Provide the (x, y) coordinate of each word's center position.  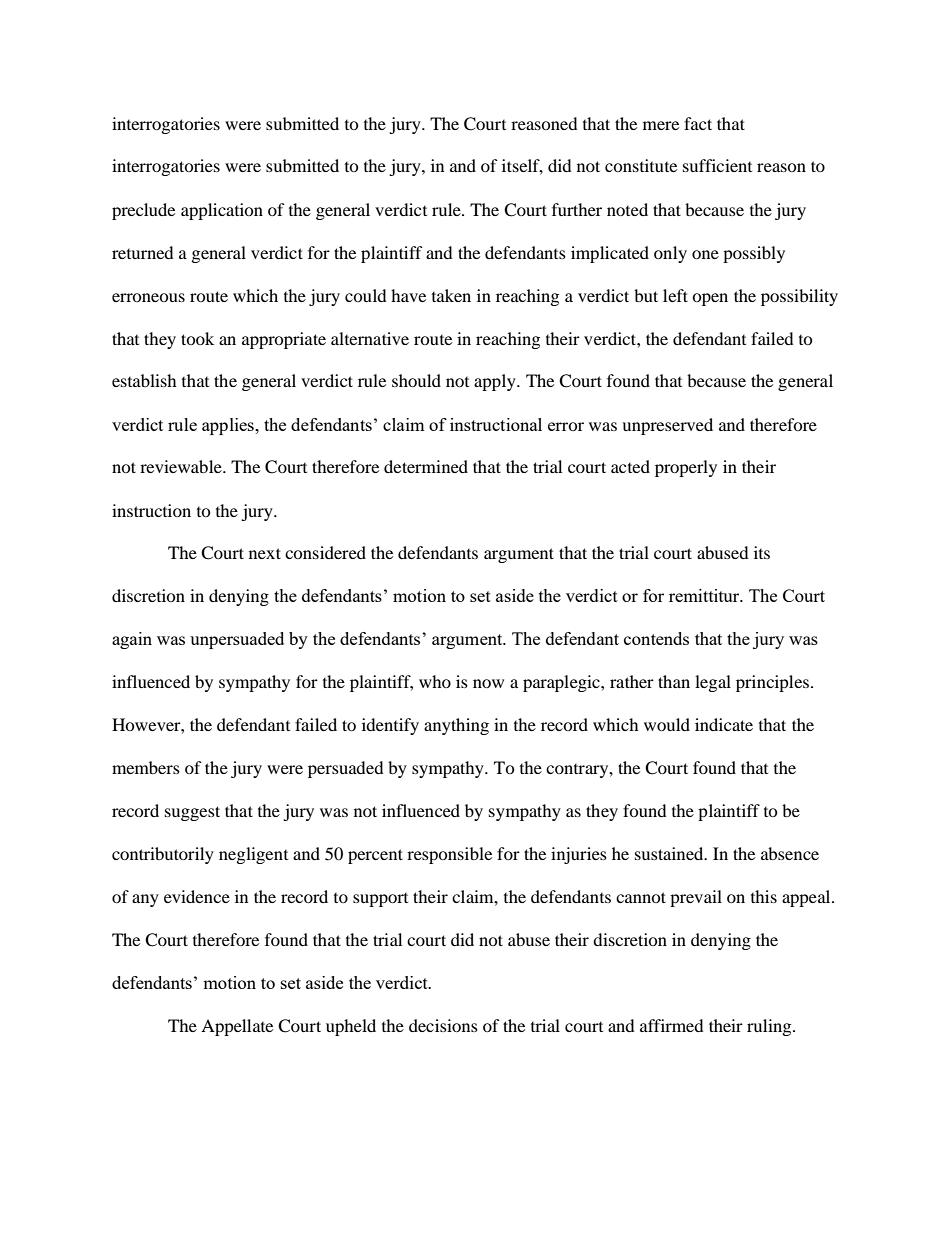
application (222, 211)
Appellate (237, 1027)
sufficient (717, 165)
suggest (192, 813)
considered (325, 552)
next (265, 553)
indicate (724, 724)
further (577, 209)
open (710, 299)
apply (496, 382)
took (197, 338)
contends (656, 638)
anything (456, 726)
